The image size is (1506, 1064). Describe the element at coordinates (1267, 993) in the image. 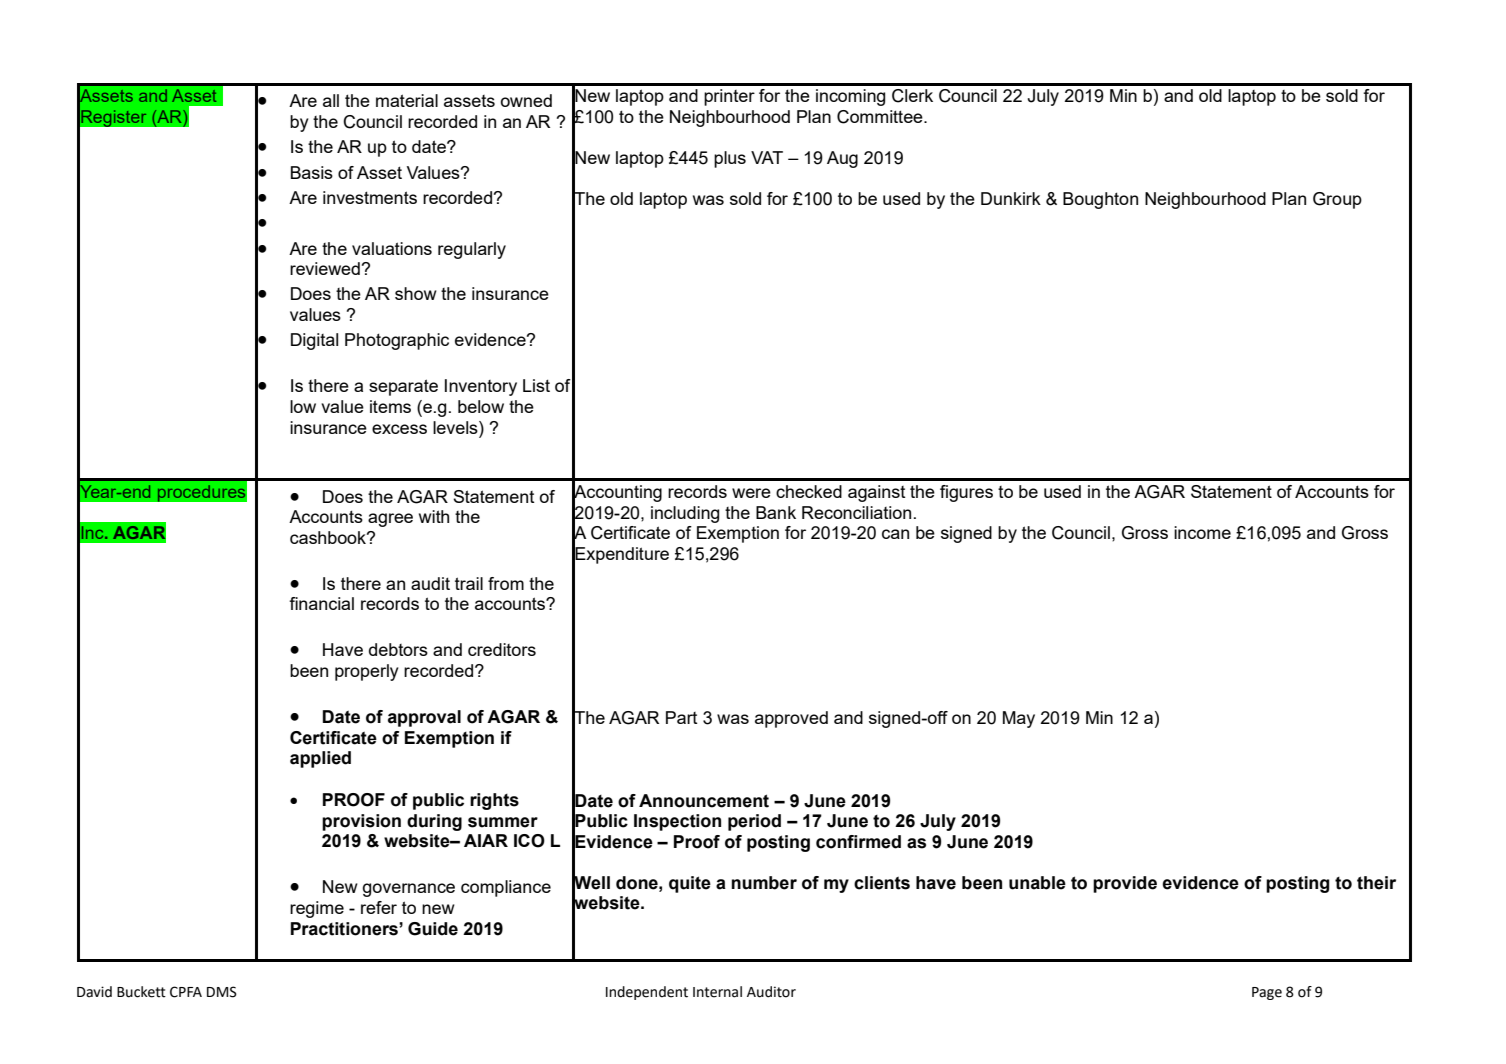

I see `Page` at that location.
